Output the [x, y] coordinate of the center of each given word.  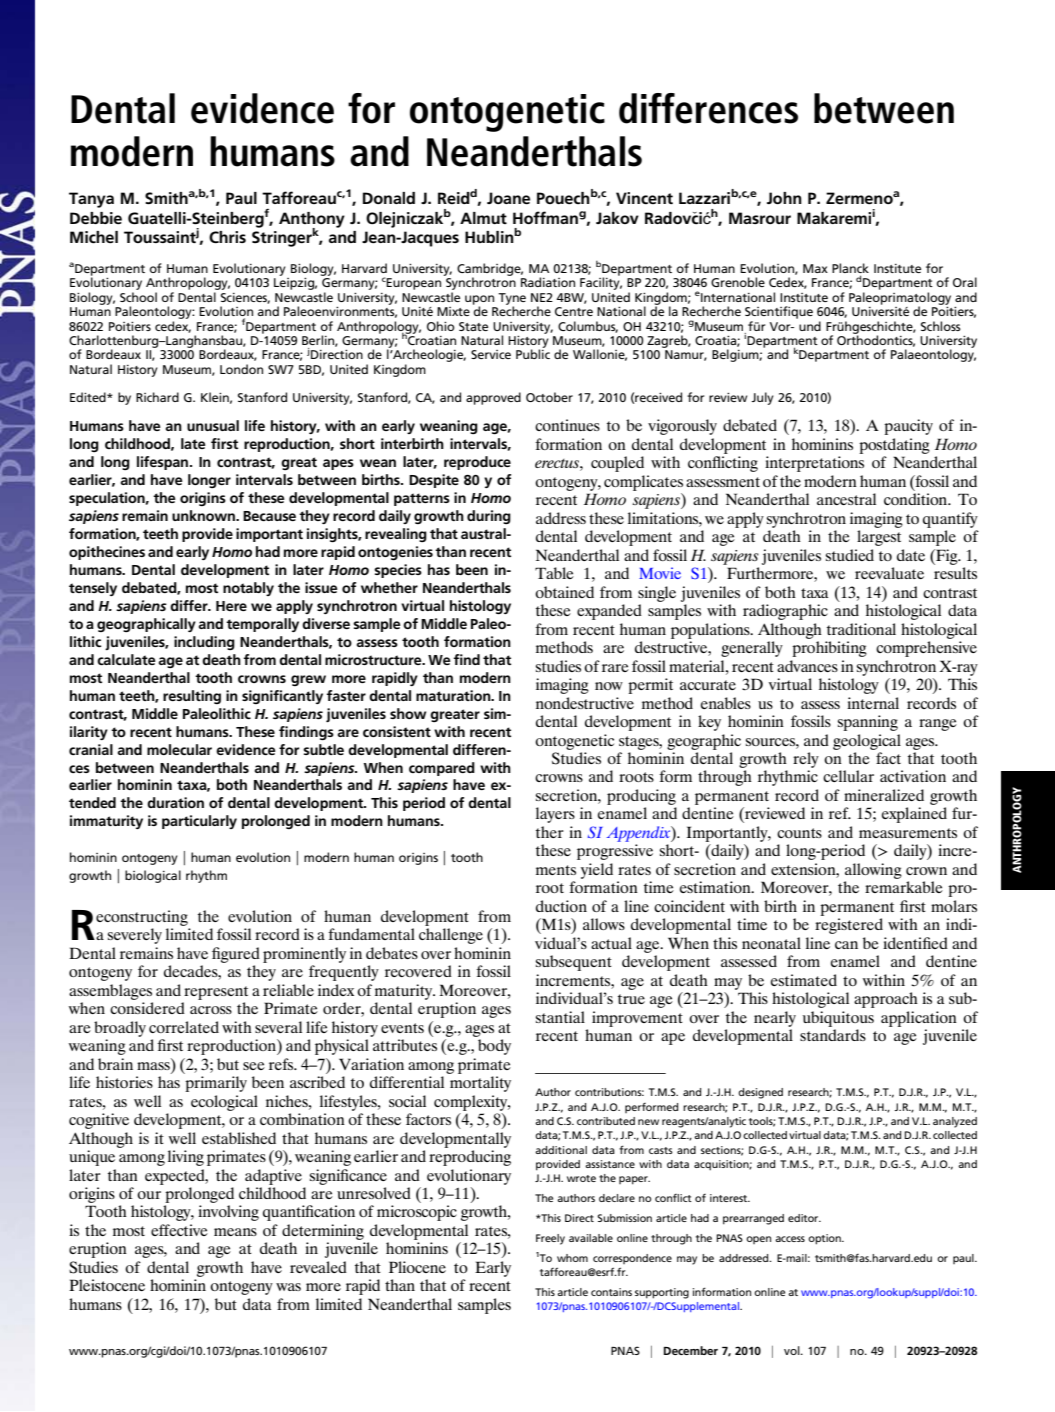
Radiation [548, 282]
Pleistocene [107, 1285]
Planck [850, 269]
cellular [848, 776]
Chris [227, 237]
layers [555, 815]
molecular [179, 749]
